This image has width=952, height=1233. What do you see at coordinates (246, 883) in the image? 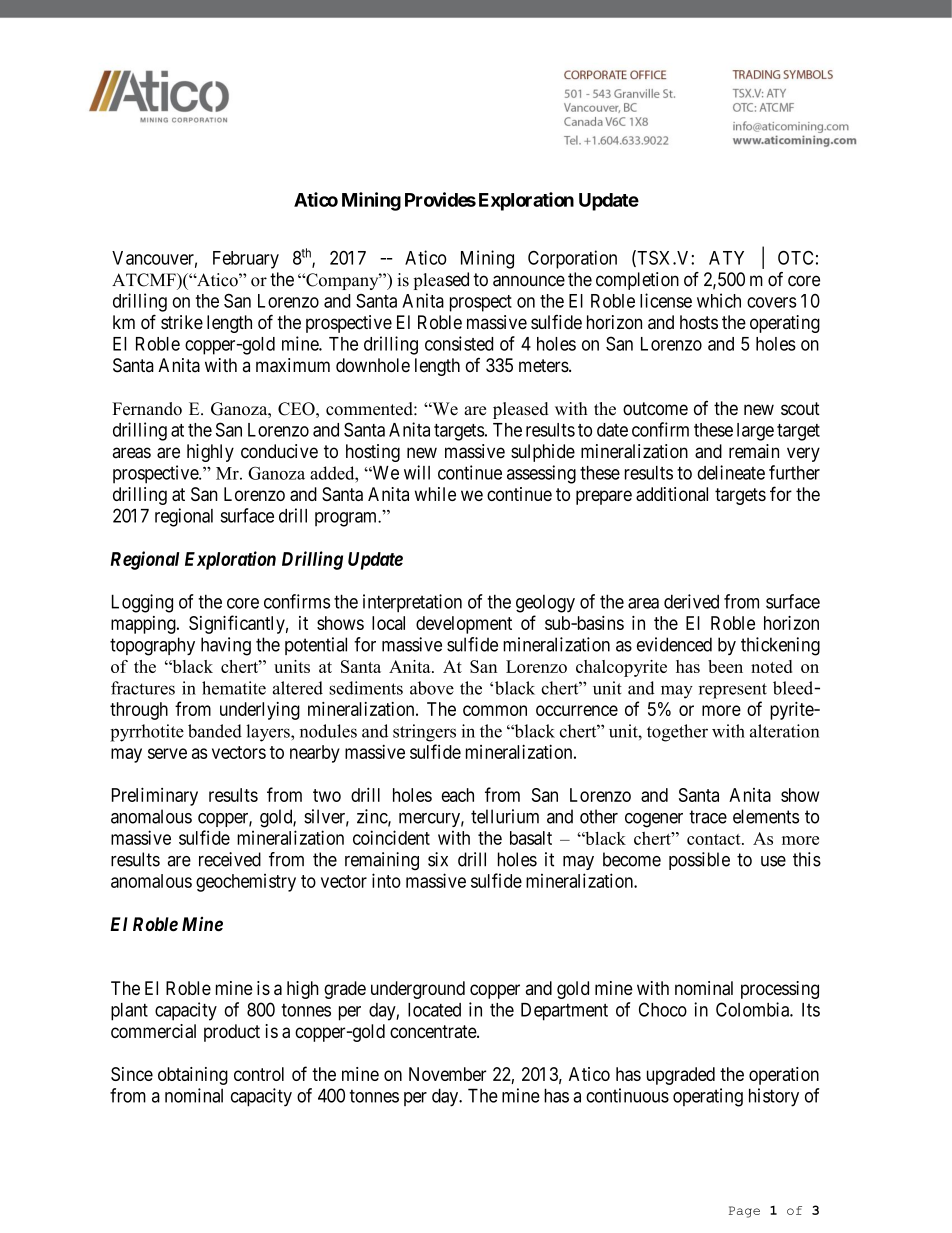
I see `geochemistry` at bounding box center [246, 883].
